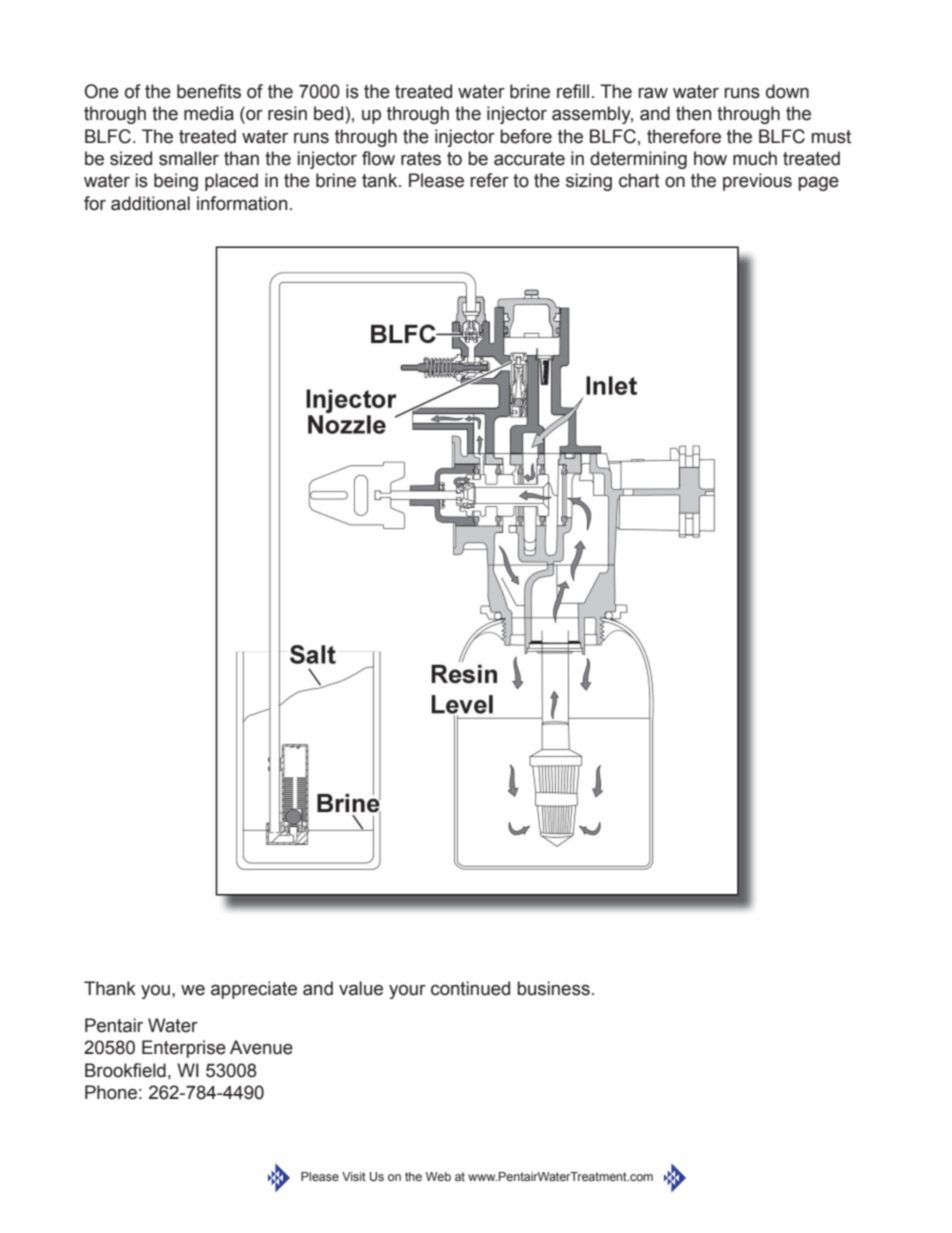 The image size is (952, 1233). I want to click on appreciate, so click(254, 990).
